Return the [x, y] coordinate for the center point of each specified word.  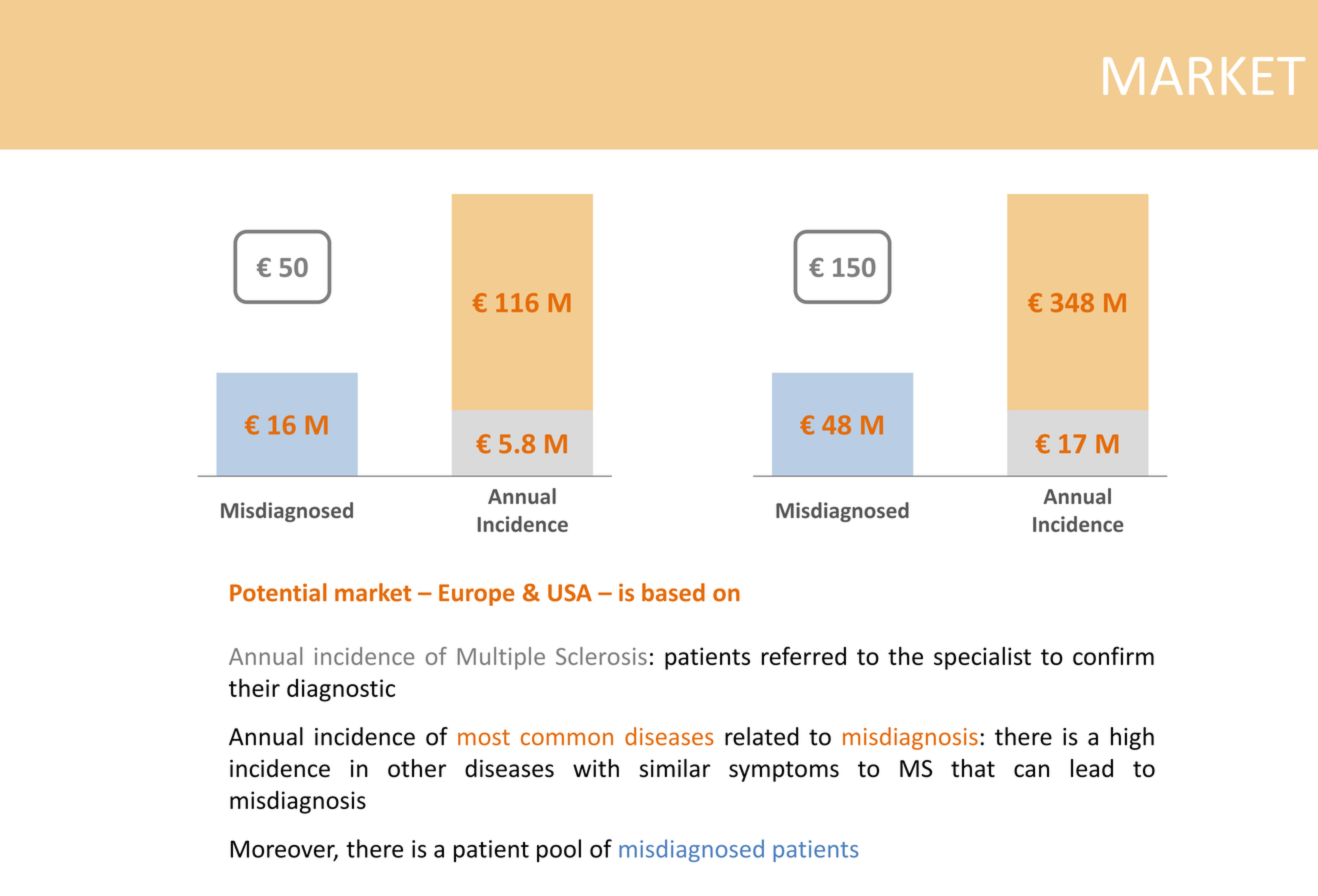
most [484, 737]
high [1132, 738]
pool [559, 850]
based [673, 592]
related [762, 736]
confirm [1113, 655]
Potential [278, 592]
